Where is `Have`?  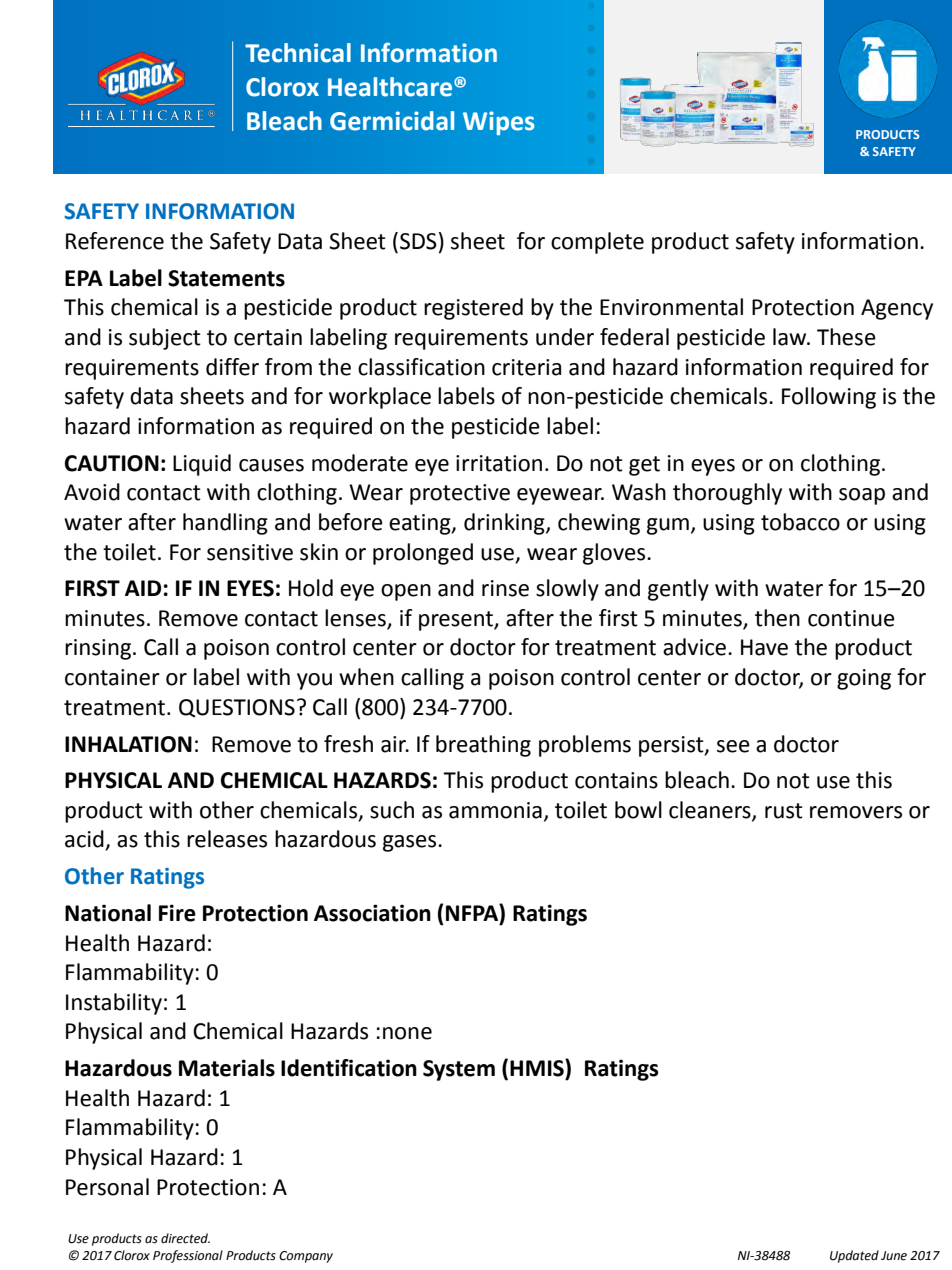
Have is located at coordinates (764, 647).
